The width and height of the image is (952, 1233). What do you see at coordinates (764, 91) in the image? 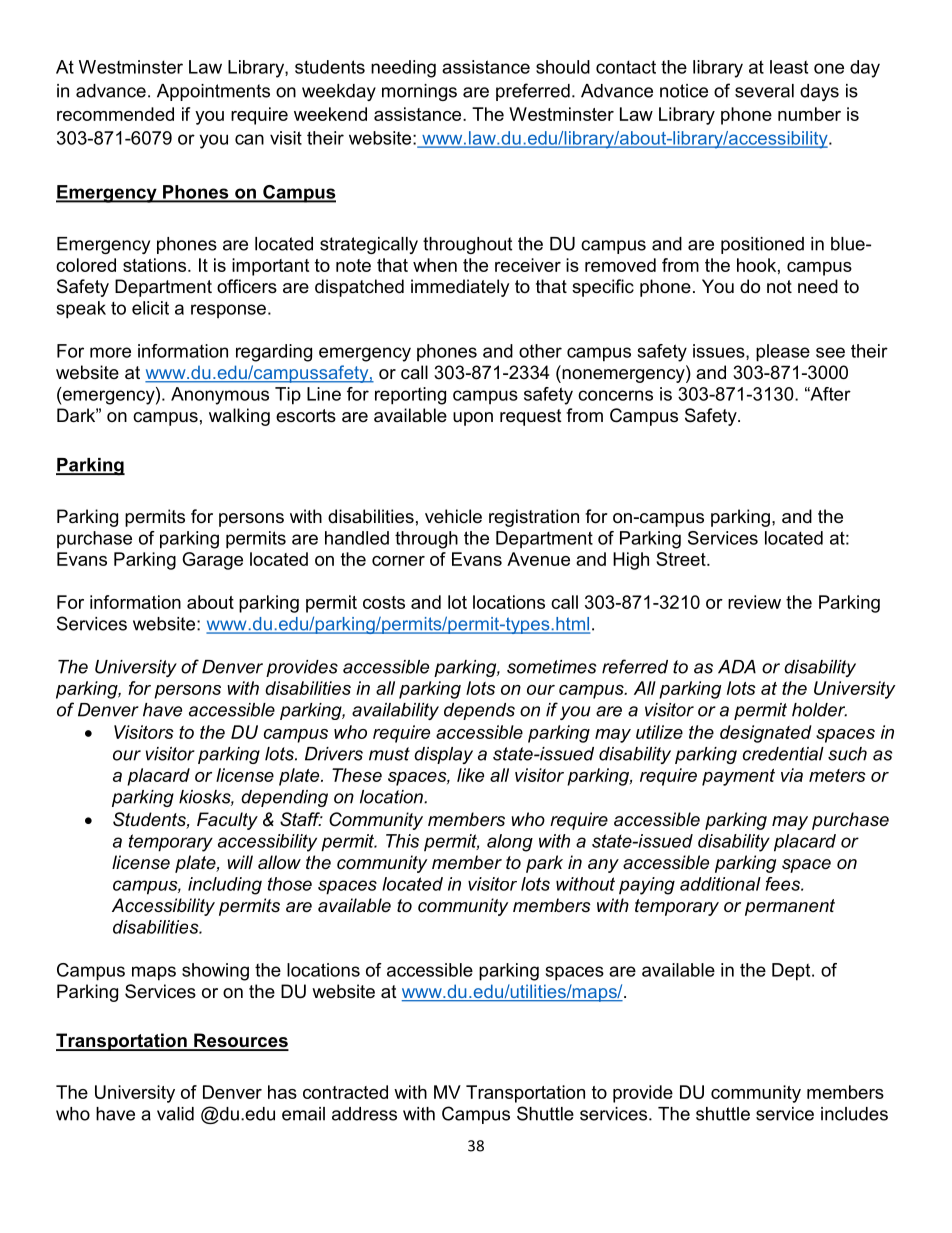
I see `several` at bounding box center [764, 91].
